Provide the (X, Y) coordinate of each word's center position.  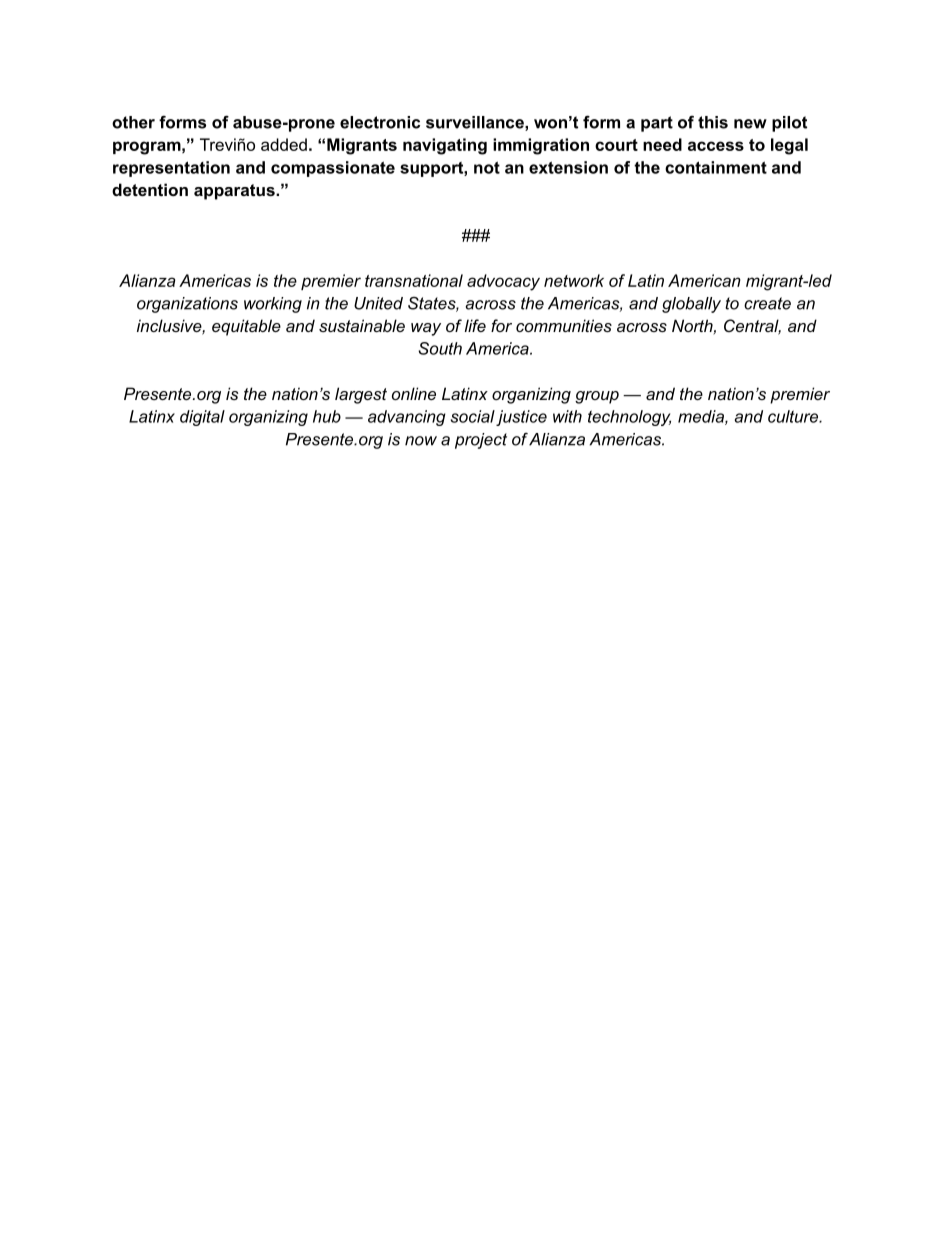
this (713, 122)
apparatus (235, 192)
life (475, 325)
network (574, 280)
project (481, 441)
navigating (445, 146)
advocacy (503, 282)
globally (691, 305)
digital (202, 418)
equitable (246, 327)
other (133, 122)
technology (629, 418)
